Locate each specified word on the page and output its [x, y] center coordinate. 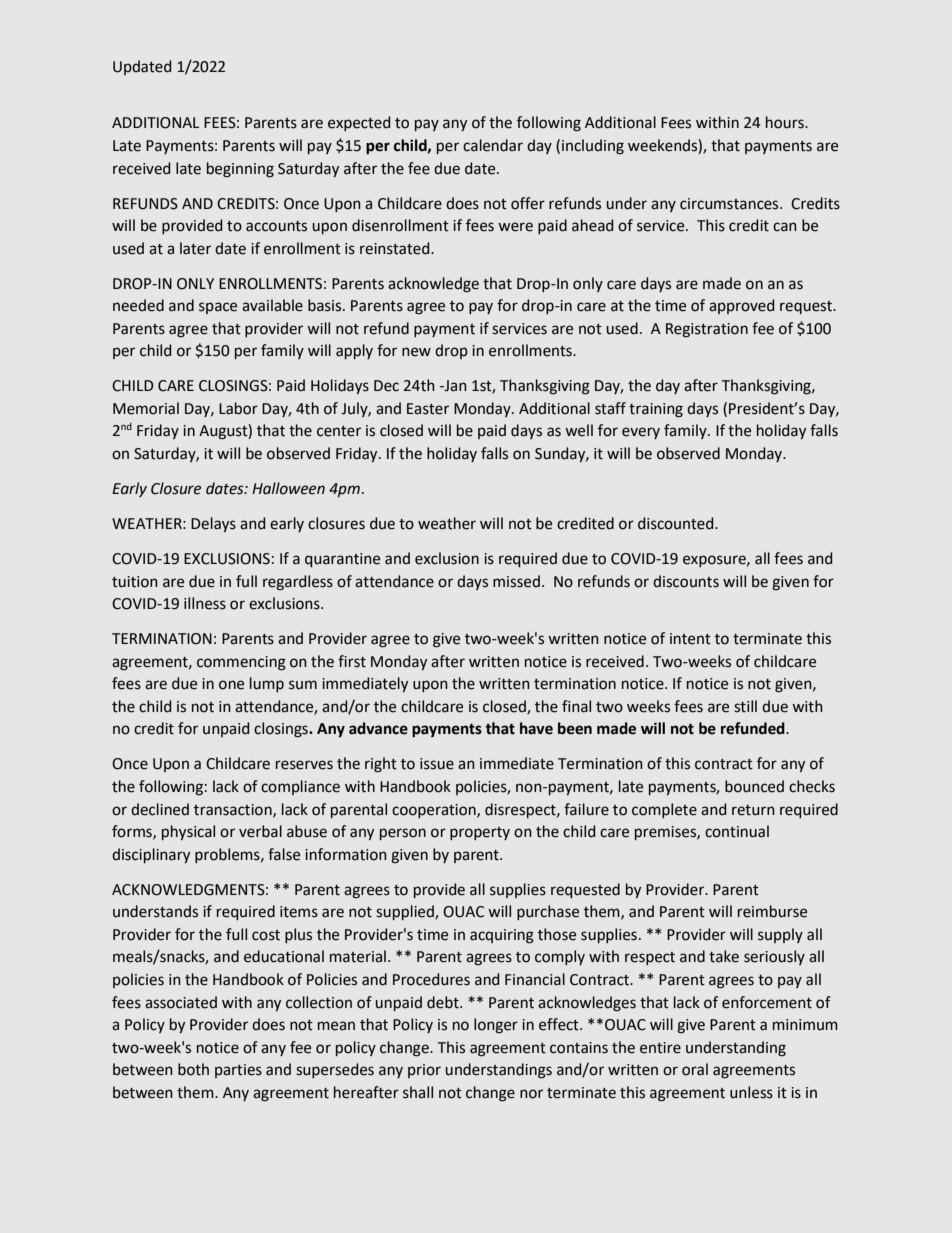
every [641, 433]
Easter [428, 409]
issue [437, 764]
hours [786, 122]
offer [528, 203]
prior [424, 1071]
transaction [234, 810]
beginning [240, 170]
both [193, 1069]
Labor [238, 408]
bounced [754, 786]
